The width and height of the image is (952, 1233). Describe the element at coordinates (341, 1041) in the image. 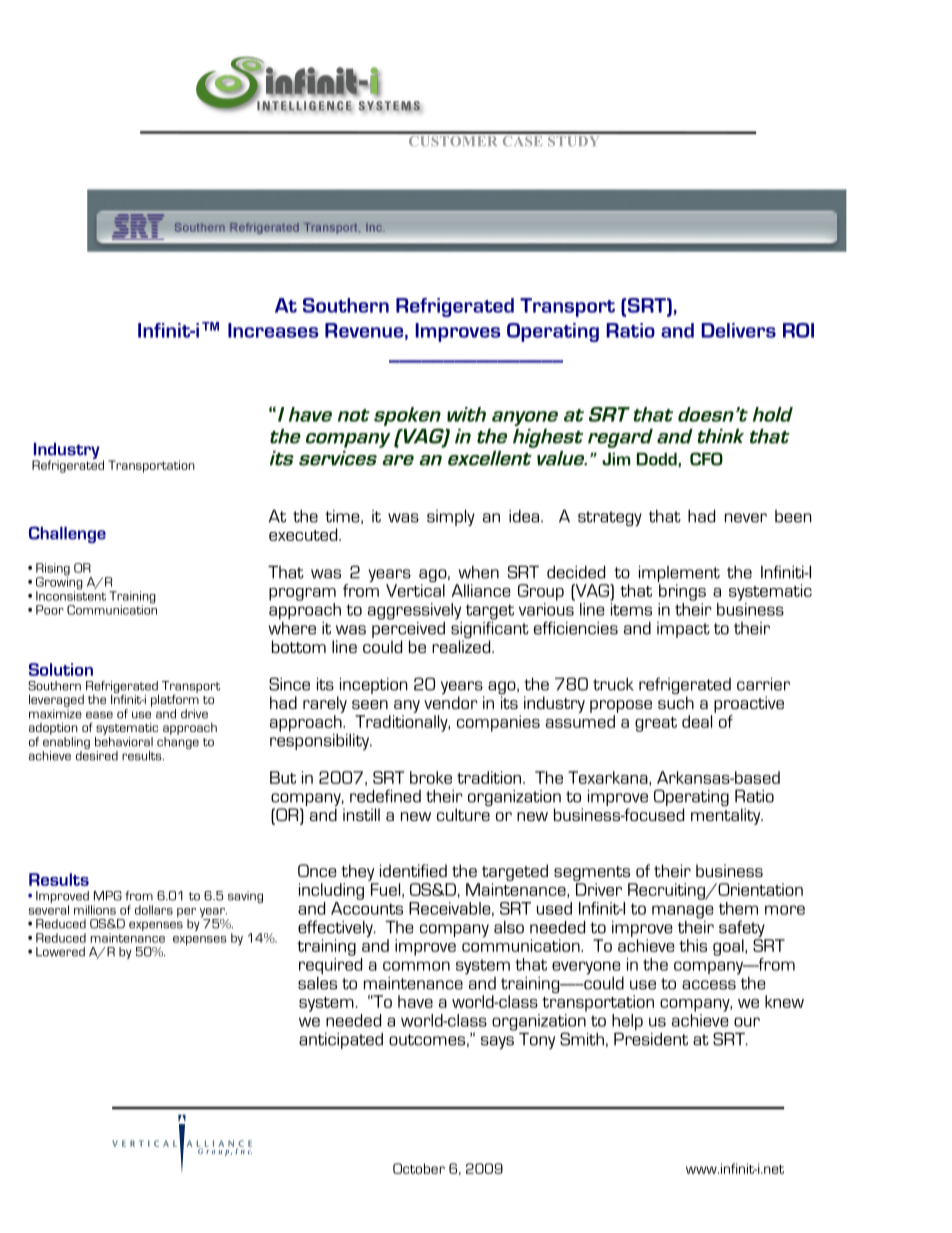

I see `anticipated` at that location.
